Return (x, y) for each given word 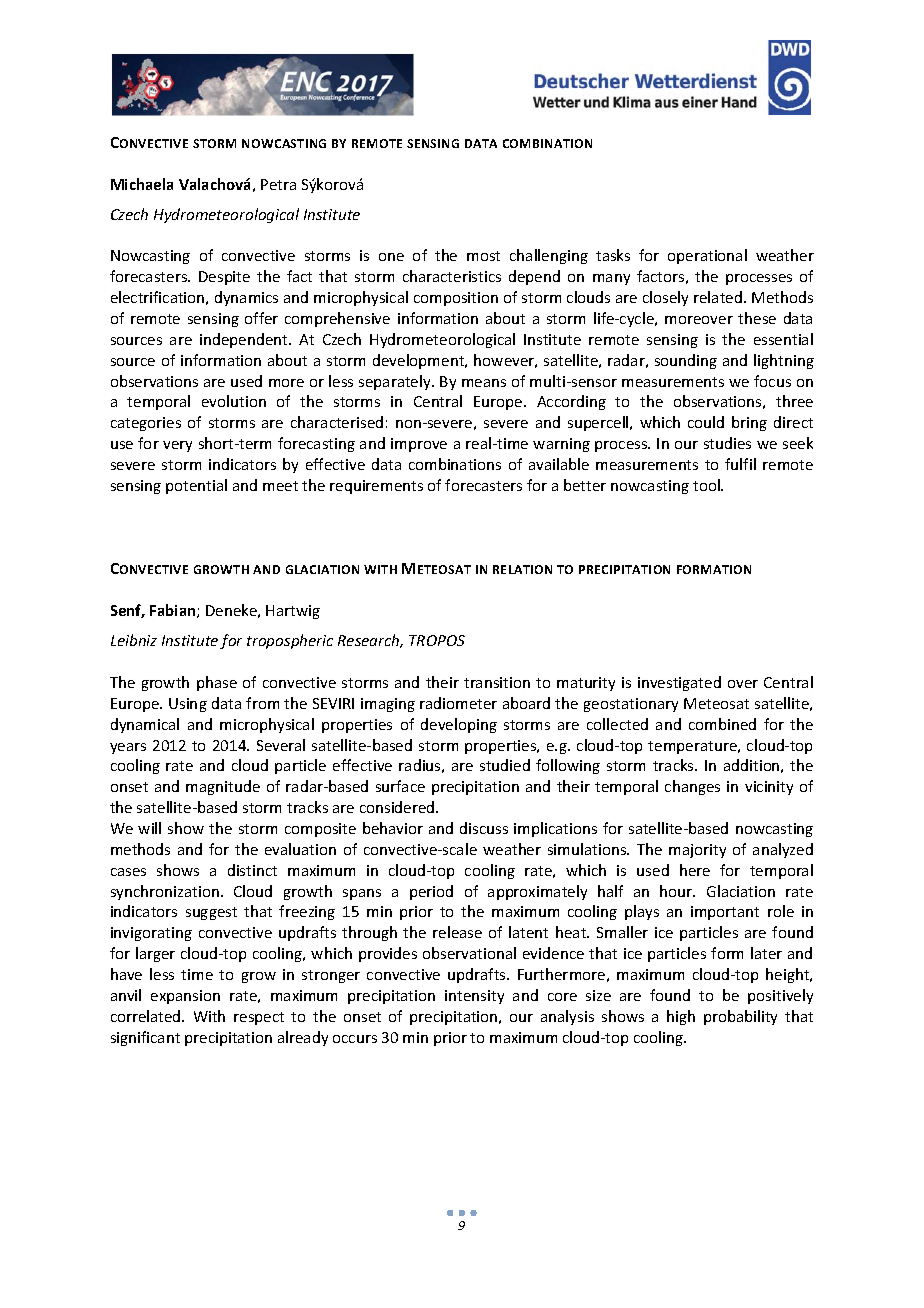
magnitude (223, 787)
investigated (679, 683)
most (483, 256)
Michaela (142, 184)
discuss (484, 828)
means (484, 383)
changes (692, 787)
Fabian (174, 611)
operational (707, 256)
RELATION (522, 569)
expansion (185, 997)
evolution (234, 401)
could (706, 422)
